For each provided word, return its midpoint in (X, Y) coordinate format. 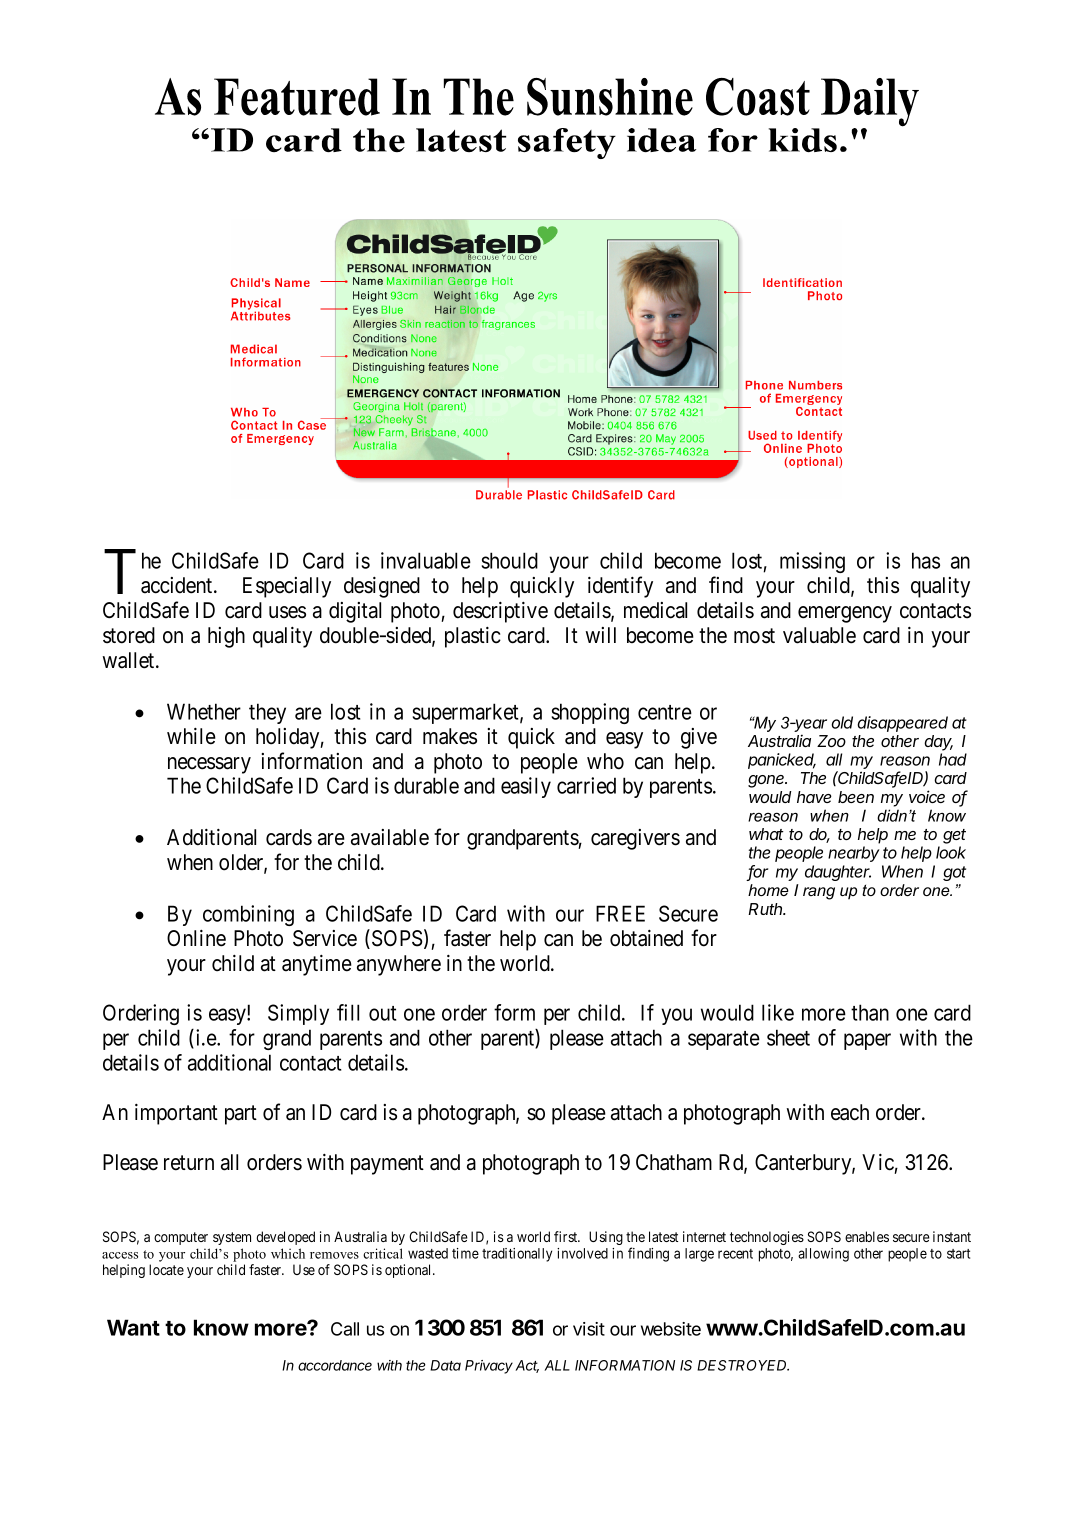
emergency (845, 614)
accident (178, 585)
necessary (209, 765)
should (510, 560)
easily (526, 787)
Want (133, 1327)
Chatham (674, 1162)
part (241, 1115)
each (850, 1112)
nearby (854, 854)
